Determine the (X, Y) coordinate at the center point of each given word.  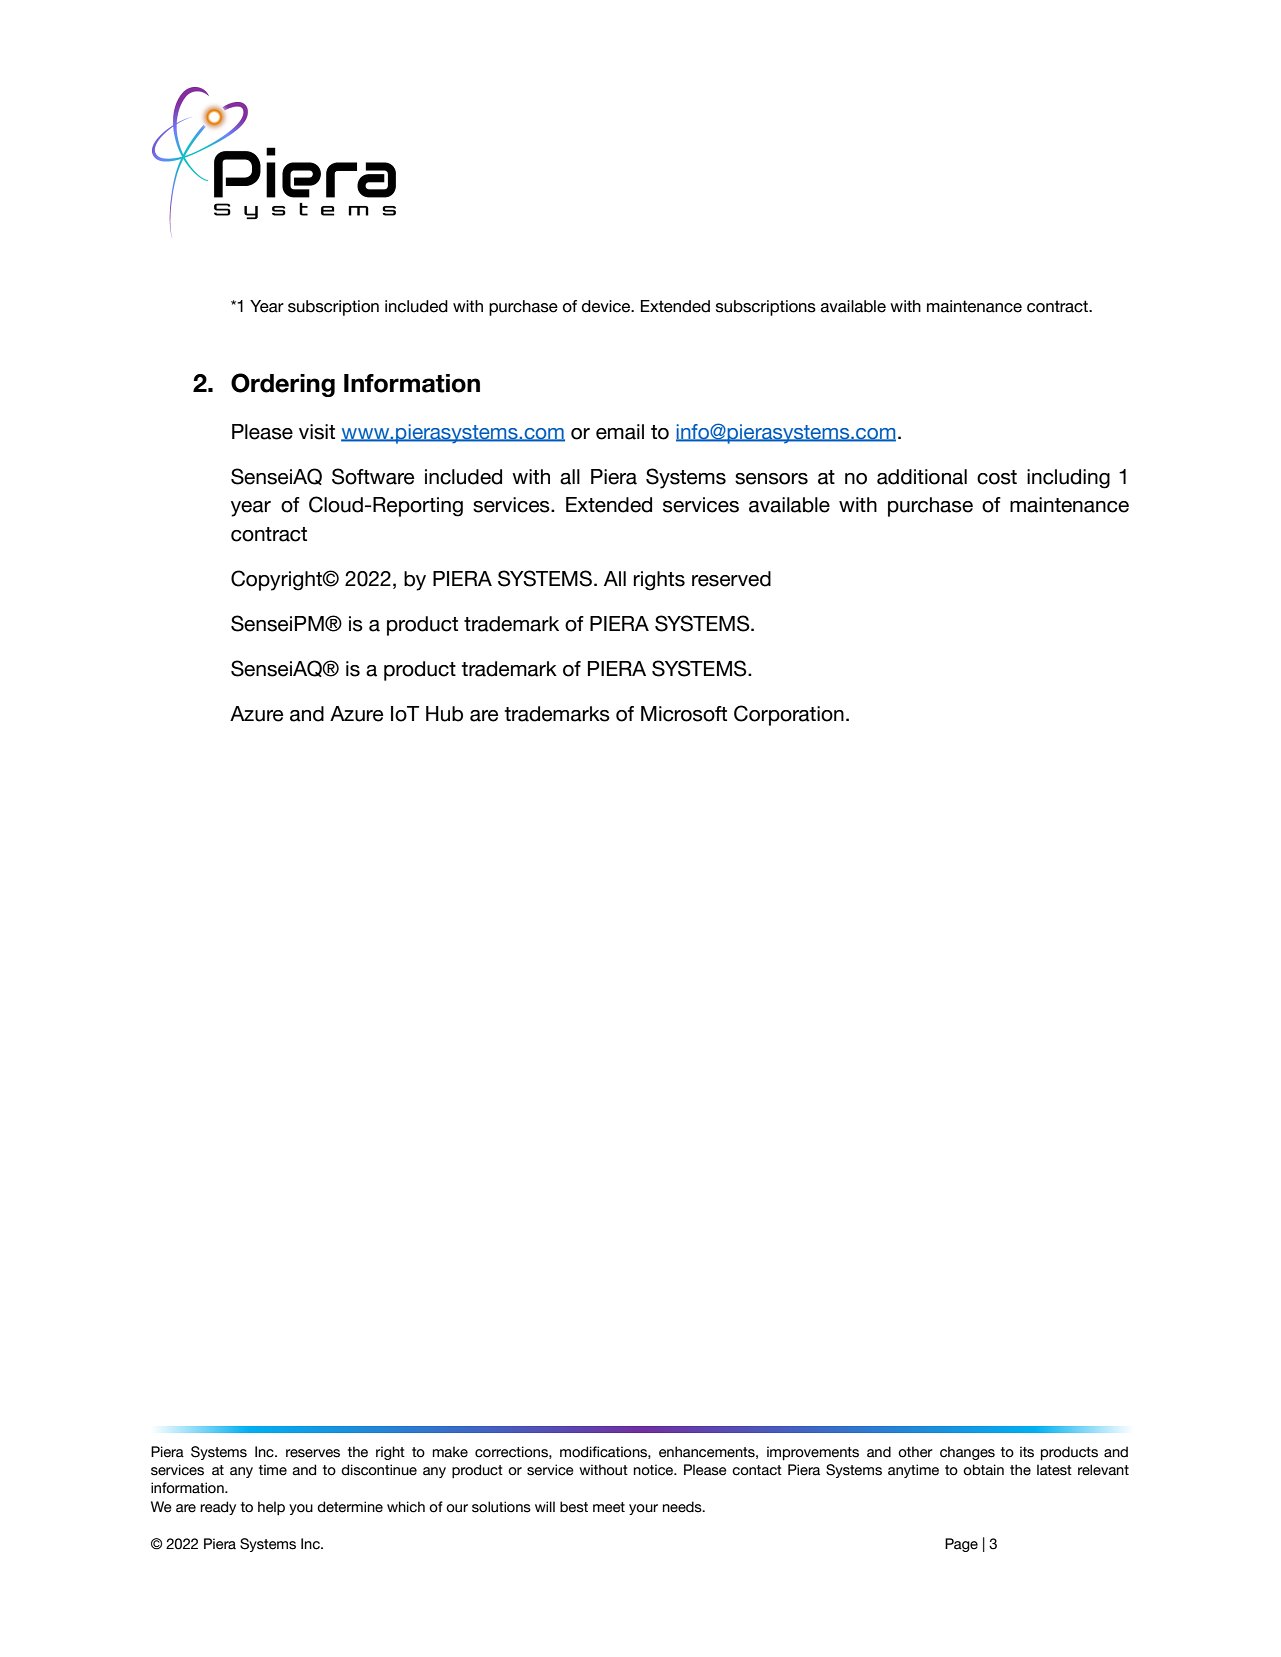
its (1027, 1452)
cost (997, 477)
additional (922, 477)
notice (655, 1470)
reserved (731, 579)
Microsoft (684, 714)
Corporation (789, 715)
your (643, 1509)
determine (350, 1507)
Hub (444, 714)
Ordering (283, 385)
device (607, 306)
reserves (313, 1453)
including (1068, 479)
